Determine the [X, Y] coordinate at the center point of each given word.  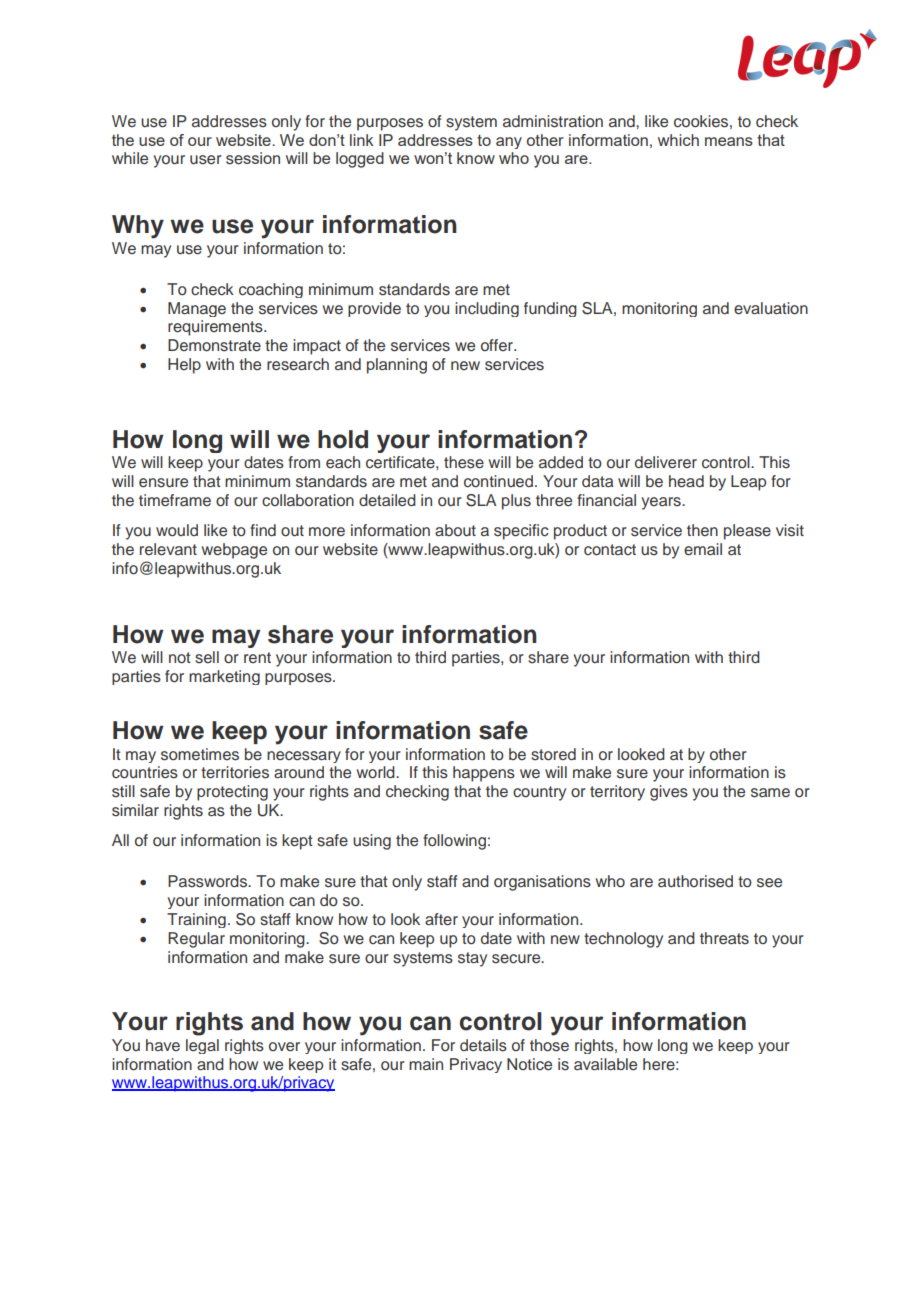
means [729, 141]
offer [498, 345]
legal [202, 1046]
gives [669, 793]
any [509, 143]
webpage [234, 551]
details [483, 1045]
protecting [232, 793]
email [703, 549]
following [454, 842]
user [206, 160]
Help [184, 366]
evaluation [771, 308]
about [455, 530]
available [605, 1064]
